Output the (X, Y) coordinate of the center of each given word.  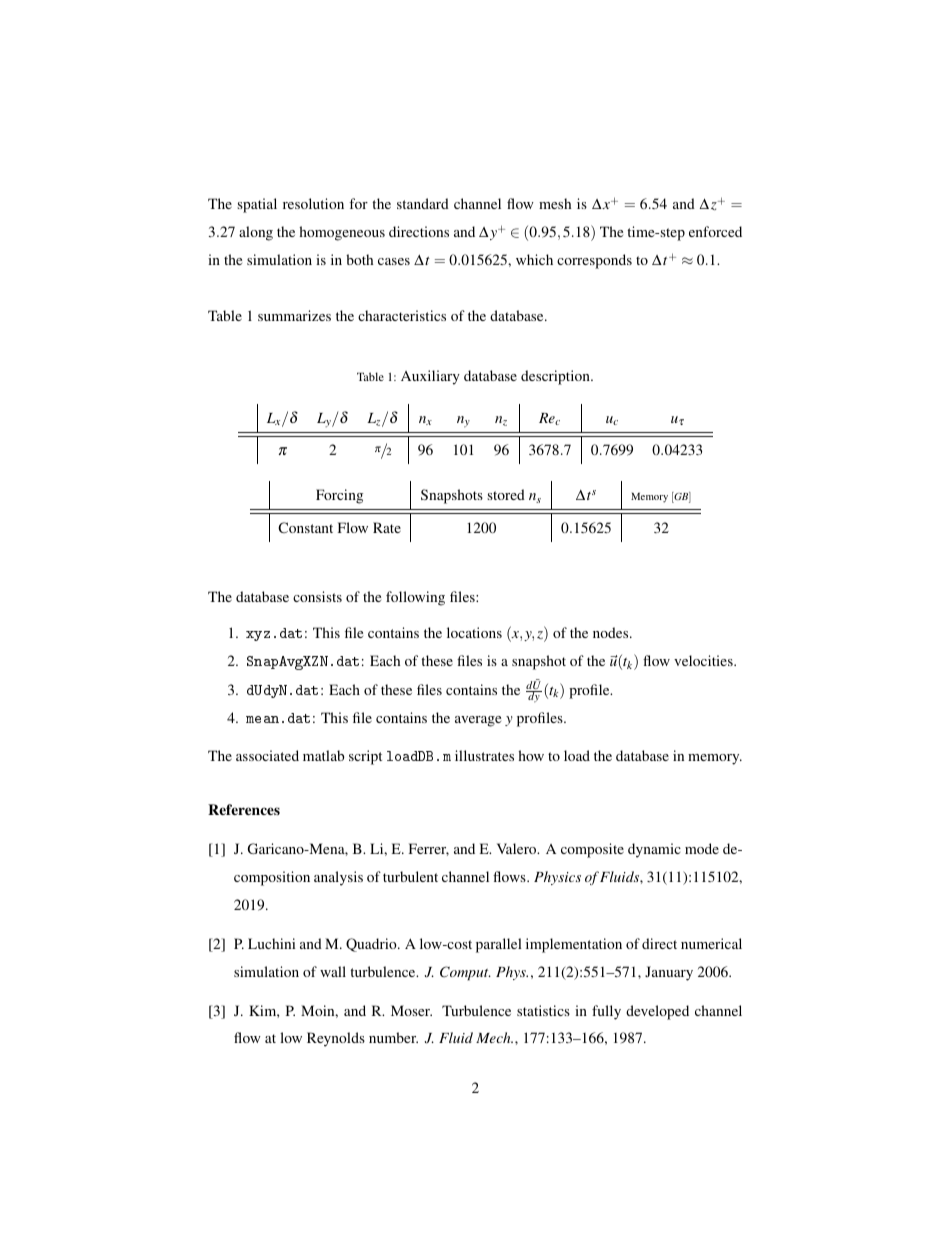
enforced (715, 231)
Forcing (339, 496)
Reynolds (336, 1039)
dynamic (654, 850)
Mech (494, 1037)
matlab (324, 755)
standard (423, 203)
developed (657, 1012)
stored (506, 494)
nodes (612, 632)
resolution (313, 203)
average (478, 721)
